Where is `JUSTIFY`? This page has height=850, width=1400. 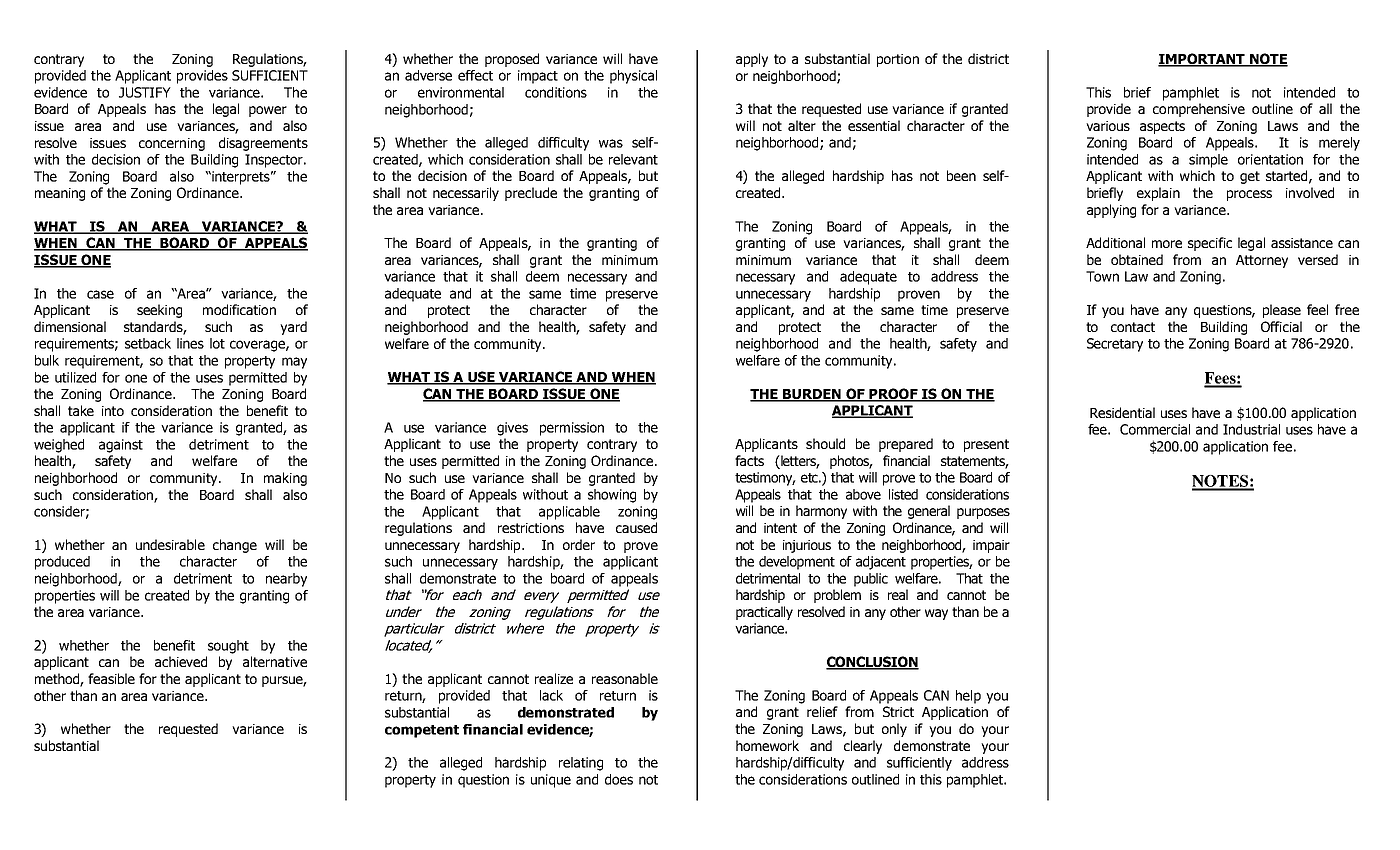
JUSTIFY is located at coordinates (145, 92).
